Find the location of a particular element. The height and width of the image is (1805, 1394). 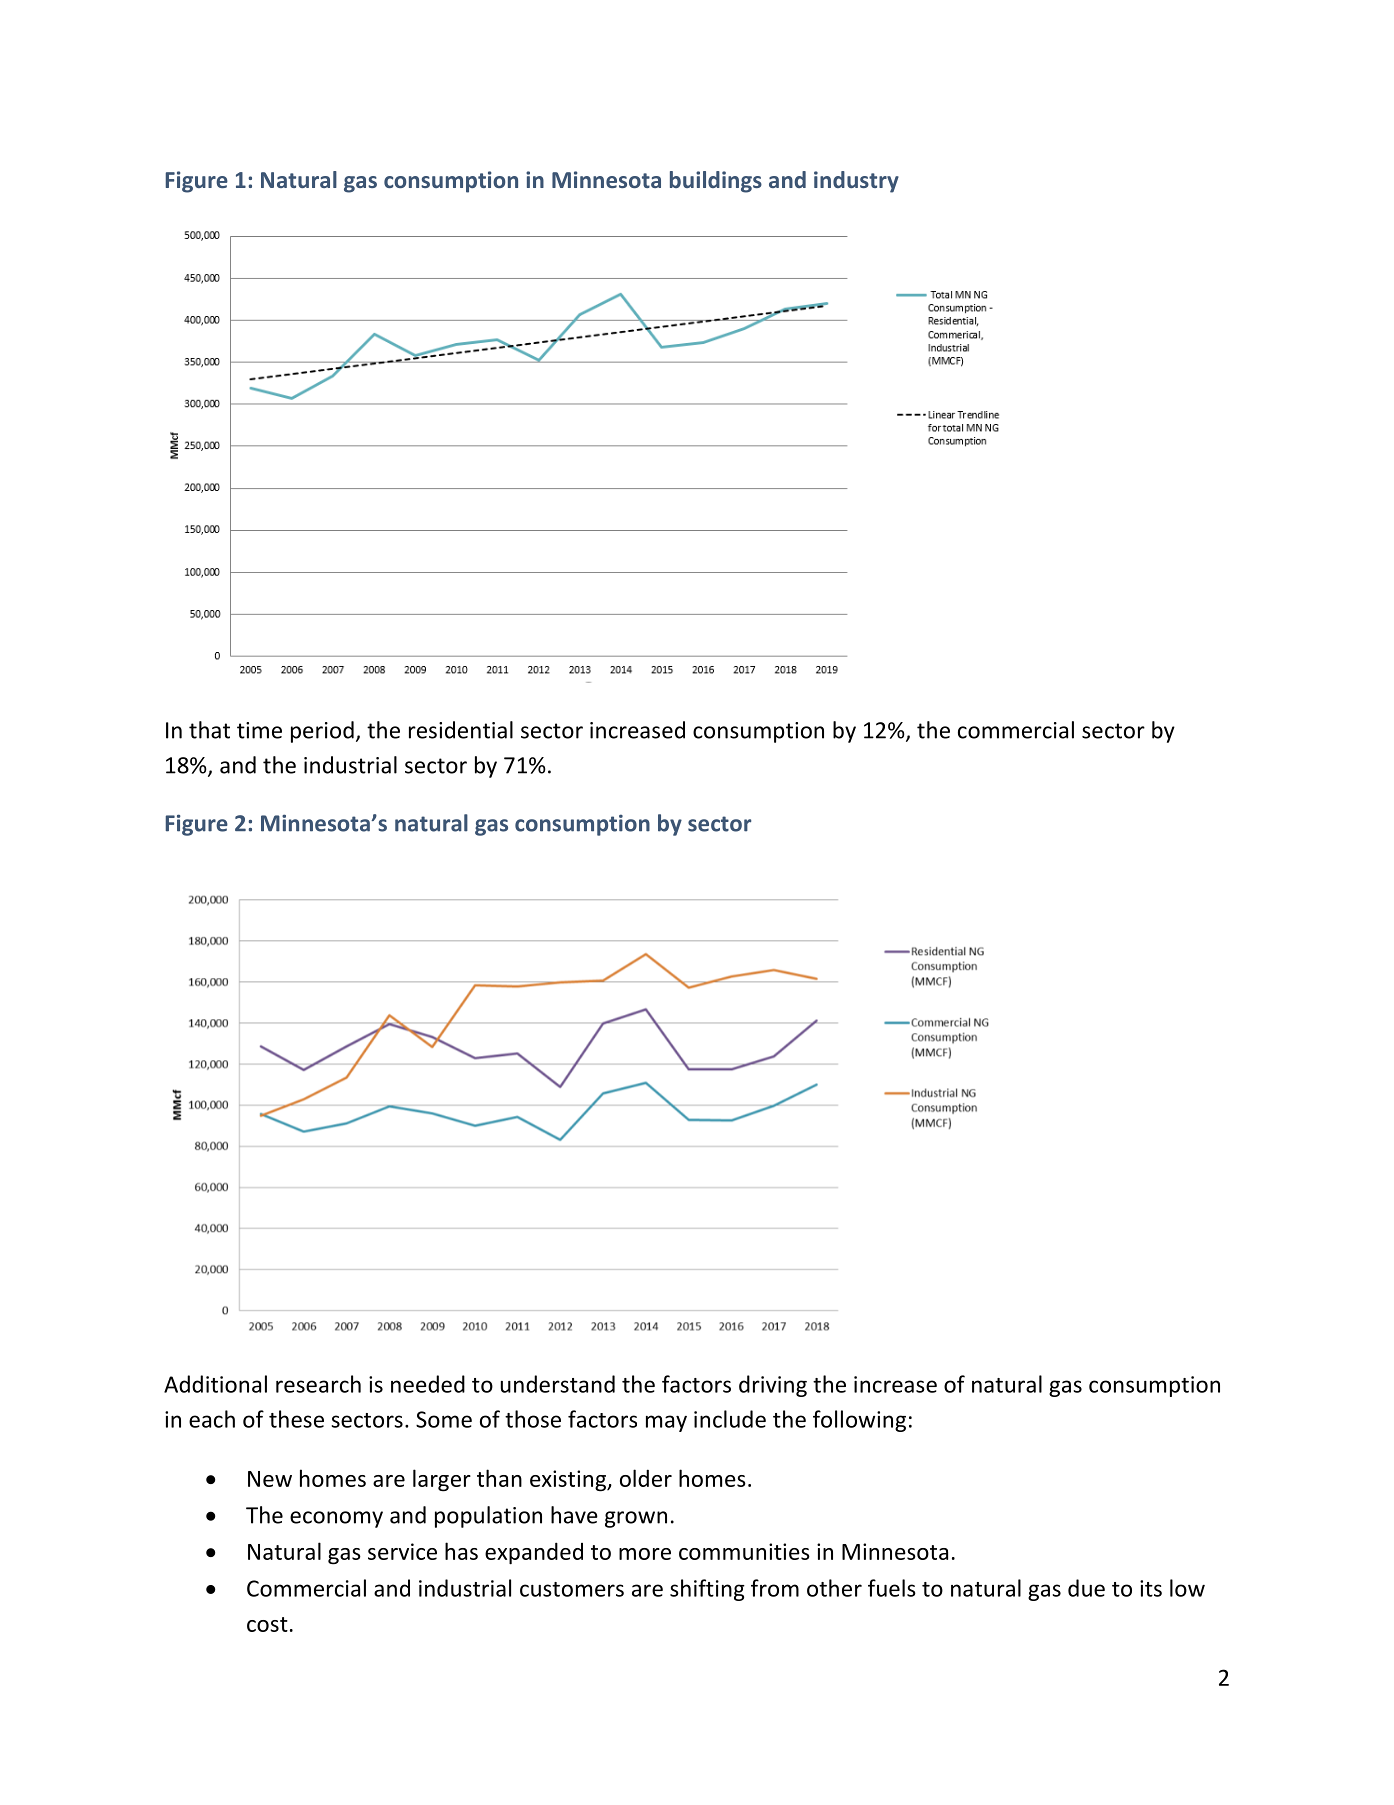

industry is located at coordinates (856, 182).
